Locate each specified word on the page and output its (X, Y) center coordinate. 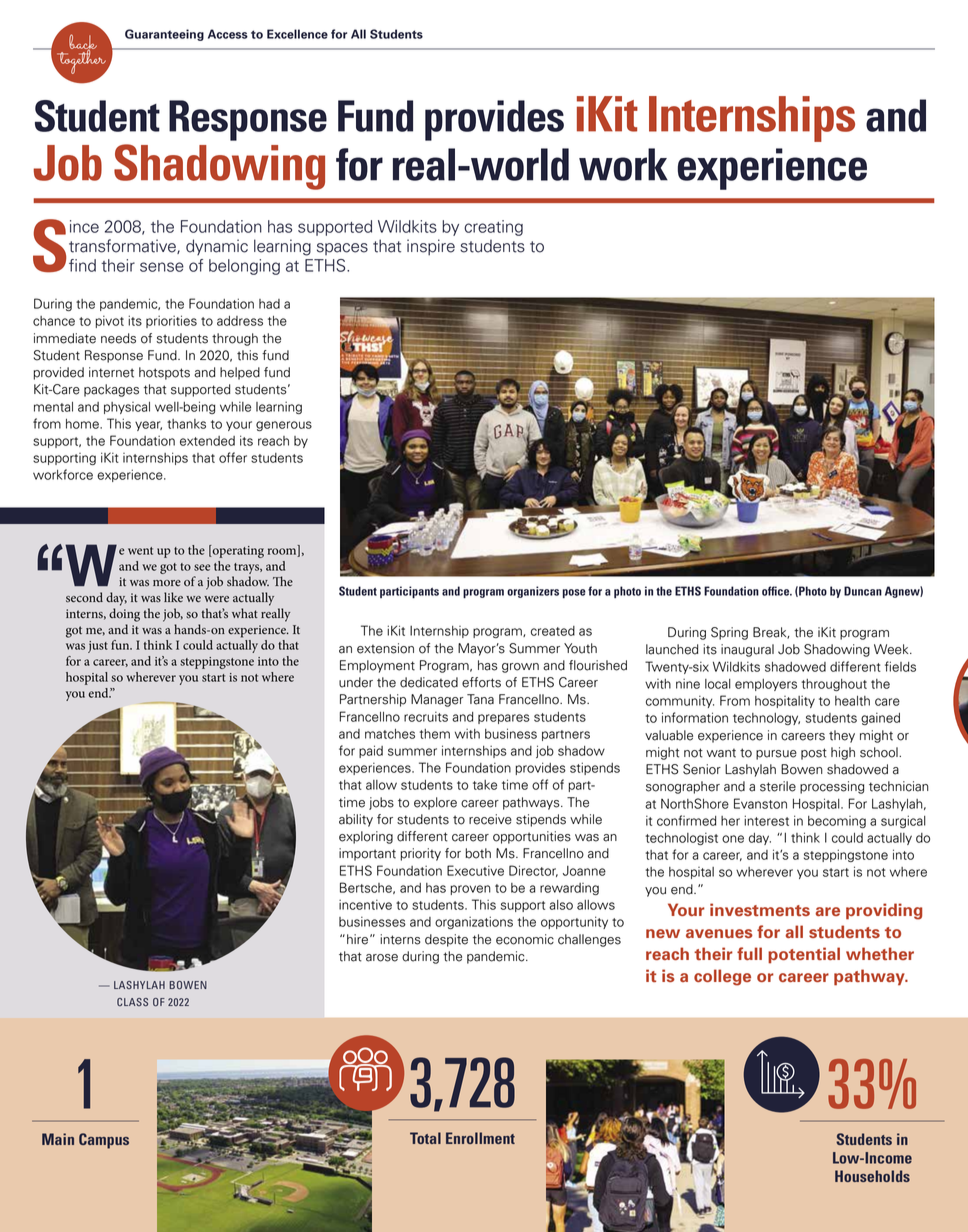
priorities (171, 321)
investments (760, 909)
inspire (431, 247)
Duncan (863, 591)
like (173, 597)
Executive (475, 870)
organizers (533, 592)
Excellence (297, 34)
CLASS (132, 1002)
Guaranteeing (164, 35)
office (777, 591)
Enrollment (480, 1138)
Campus (104, 1141)
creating (493, 228)
